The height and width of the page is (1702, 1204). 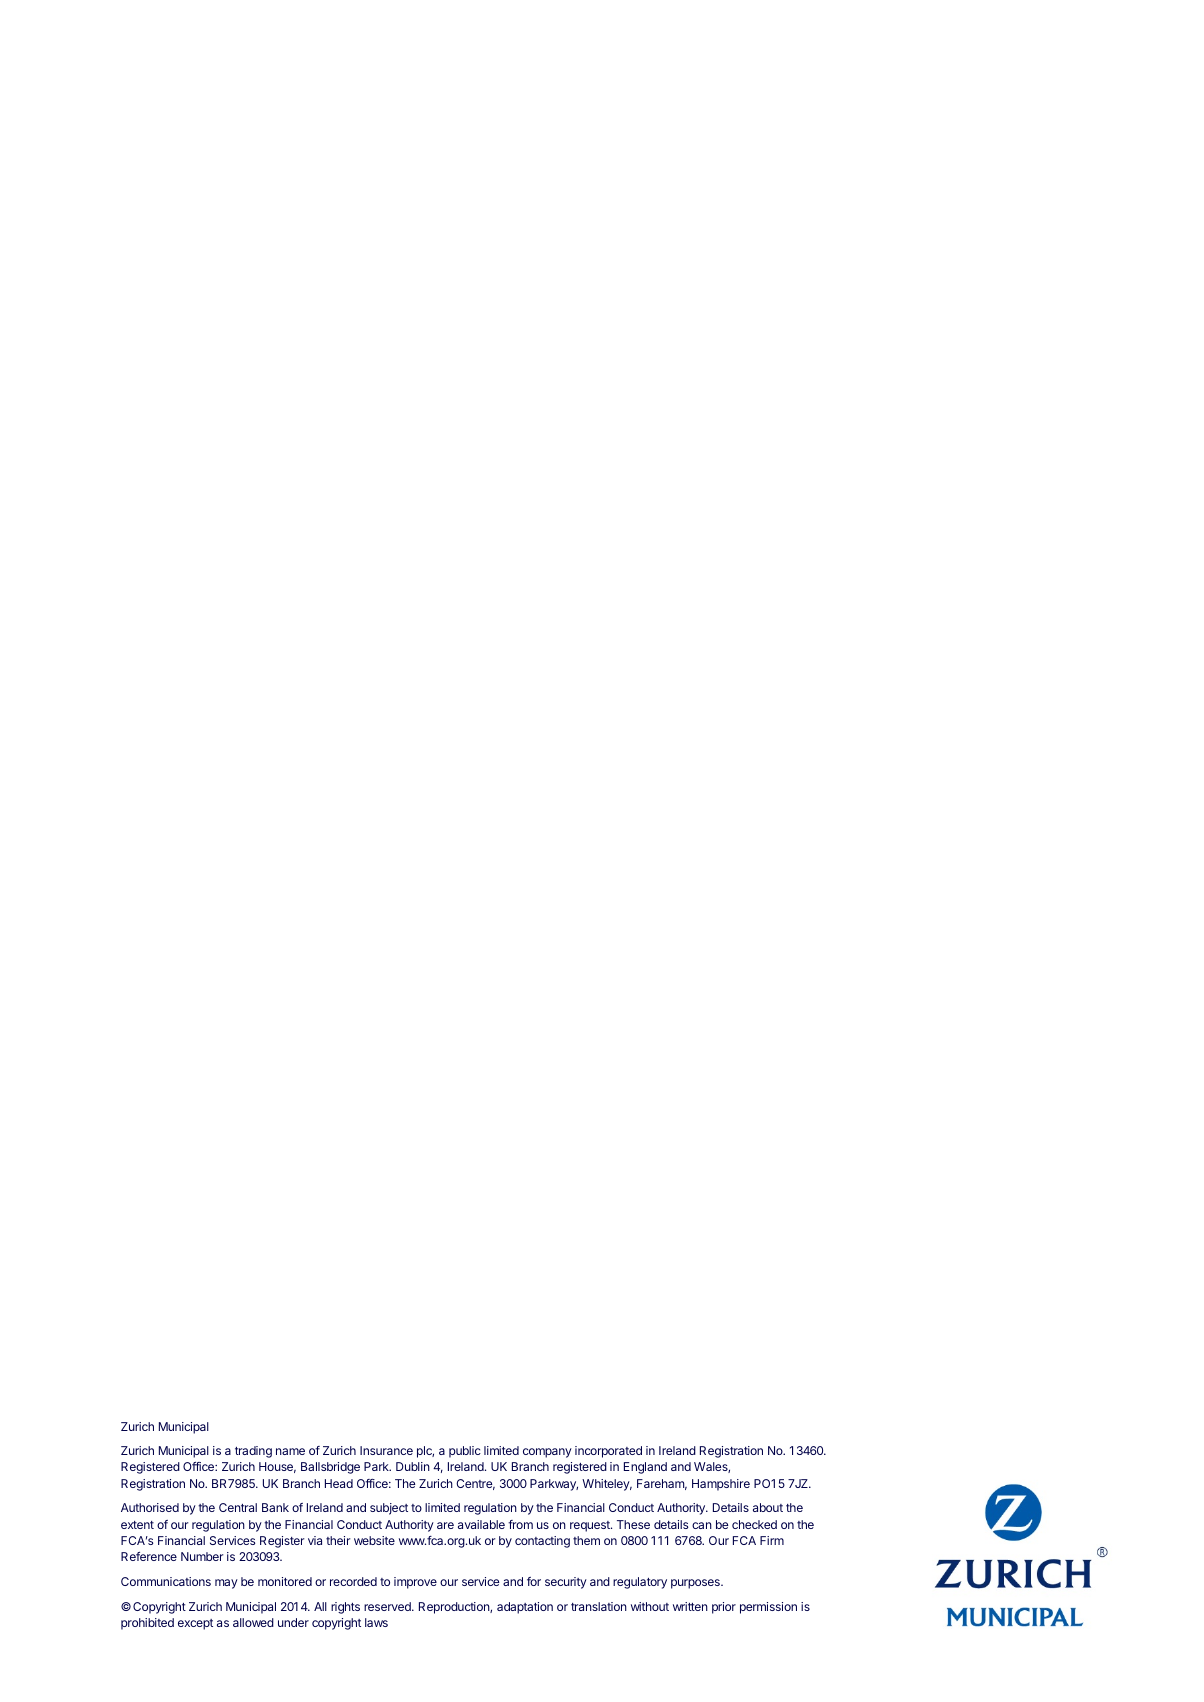 What do you see at coordinates (374, 1540) in the page?
I see `website` at bounding box center [374, 1540].
